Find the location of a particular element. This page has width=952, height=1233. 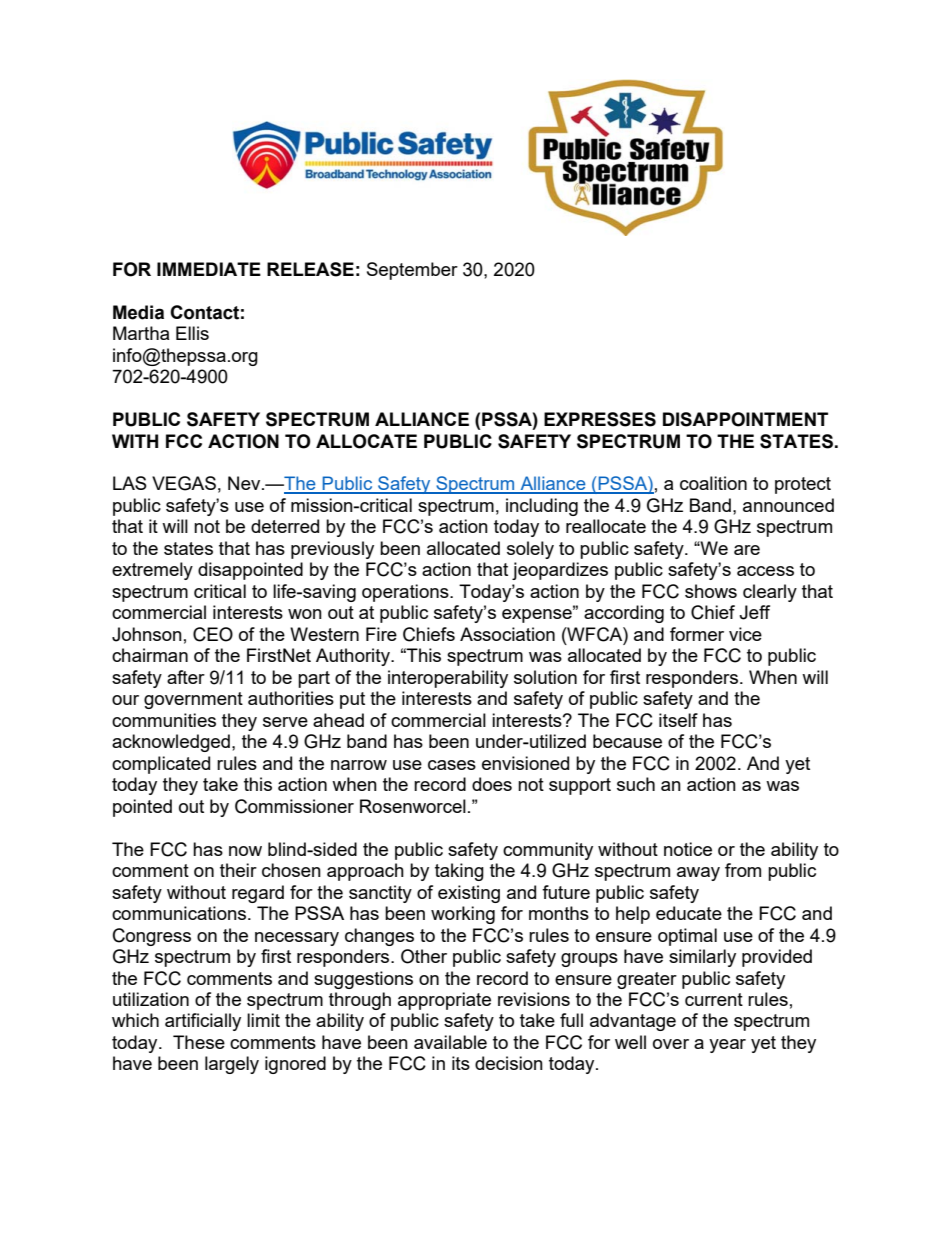

These is located at coordinates (199, 1042).
